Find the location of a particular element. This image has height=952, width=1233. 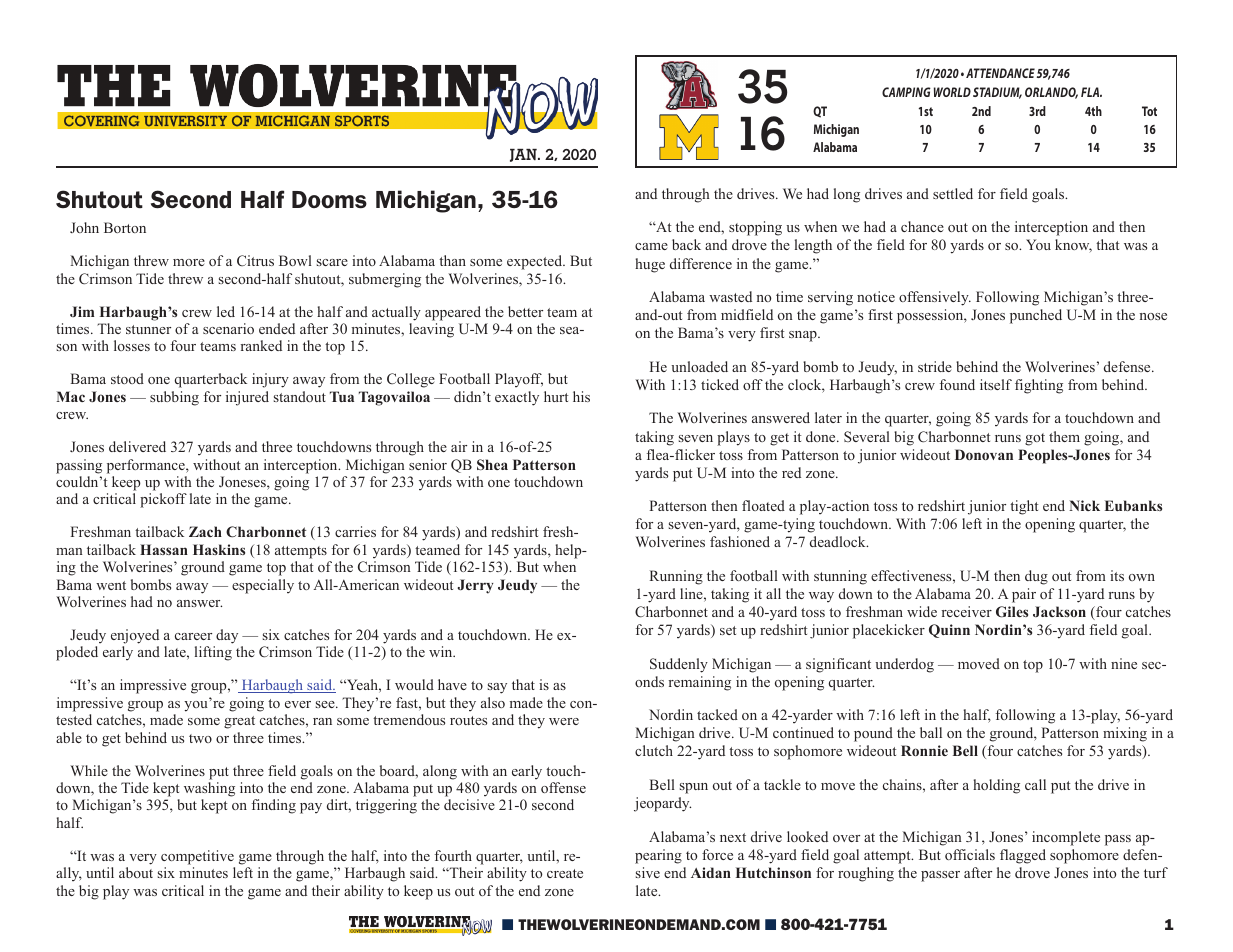

Suddenly is located at coordinates (679, 665).
